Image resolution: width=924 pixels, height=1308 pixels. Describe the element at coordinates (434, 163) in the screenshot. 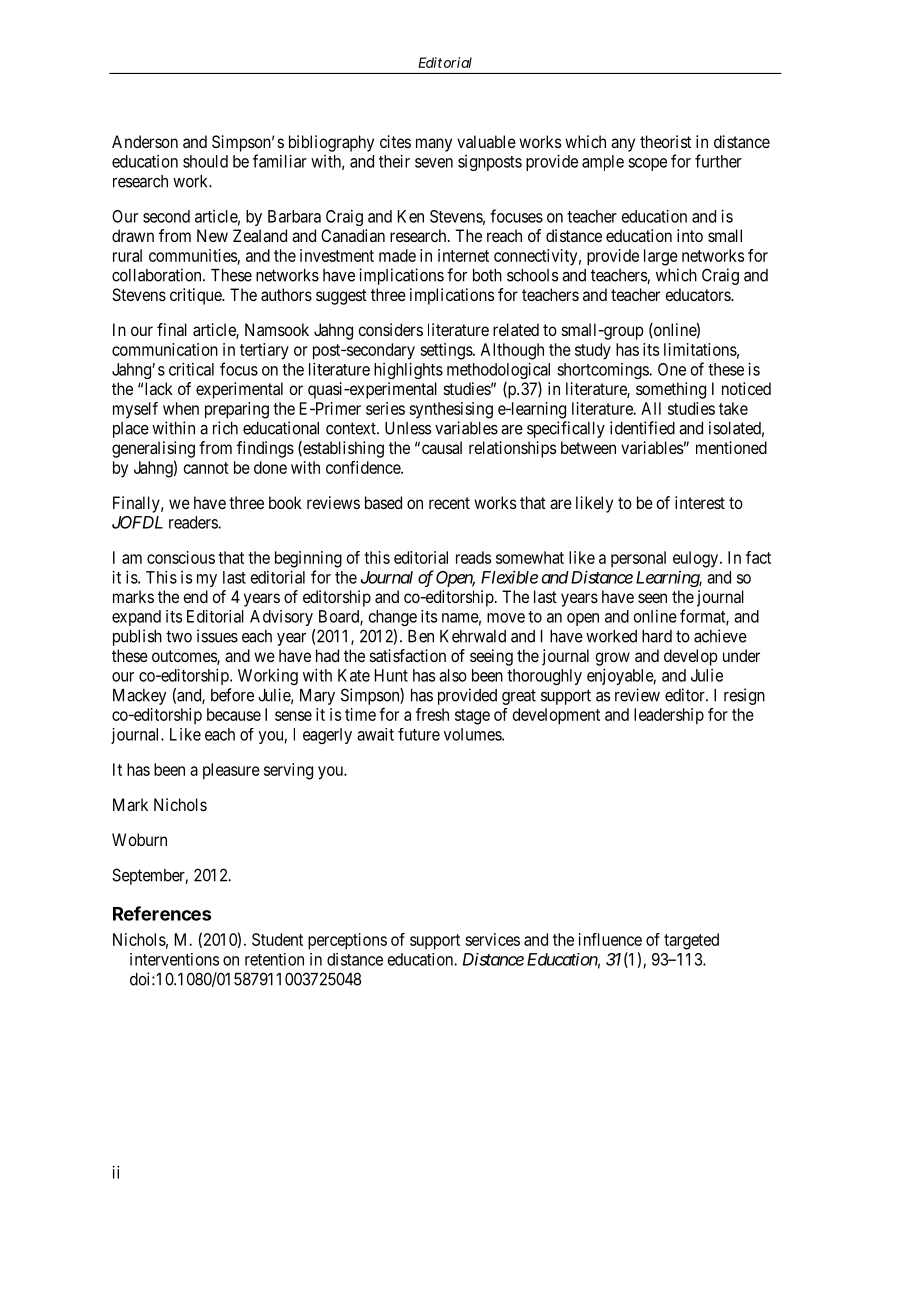

I see `seven` at that location.
